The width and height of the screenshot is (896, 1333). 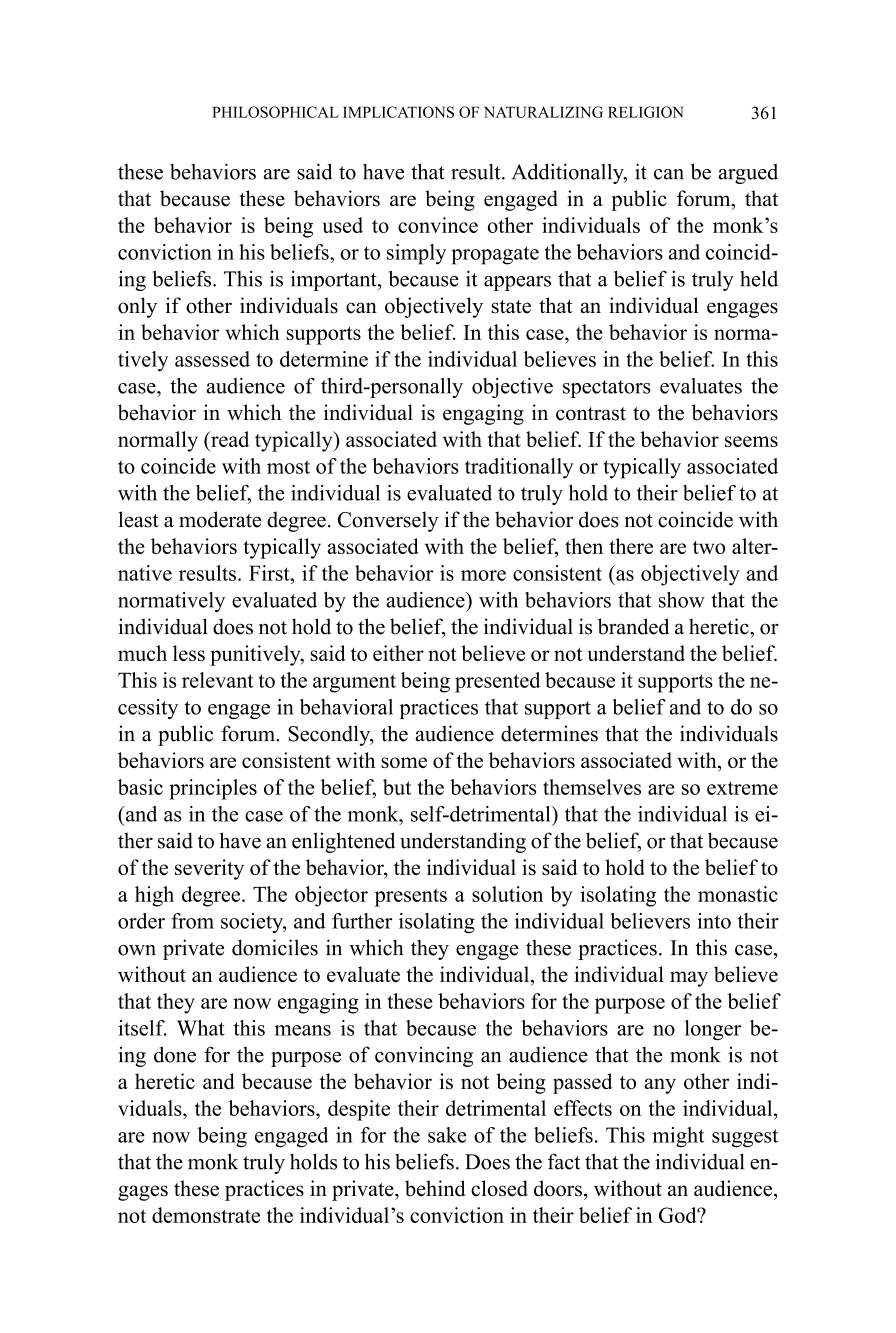 What do you see at coordinates (645, 112) in the screenshot?
I see `Religion` at bounding box center [645, 112].
